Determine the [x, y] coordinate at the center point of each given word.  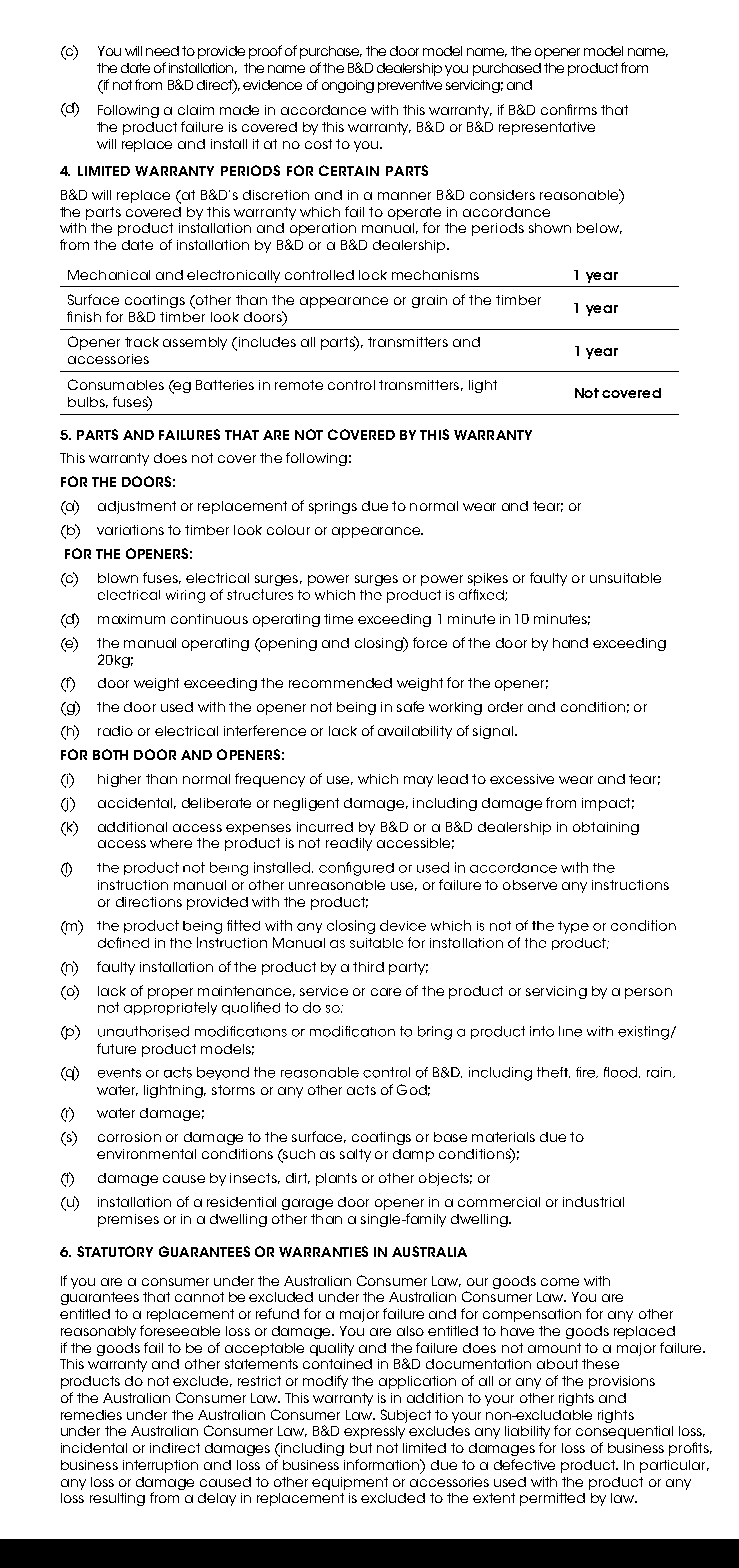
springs [333, 507]
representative [547, 128]
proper [170, 993]
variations [130, 530]
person [648, 993]
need [162, 51]
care [386, 992]
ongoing [348, 86]
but [361, 1448]
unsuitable [625, 578]
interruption [160, 1466]
